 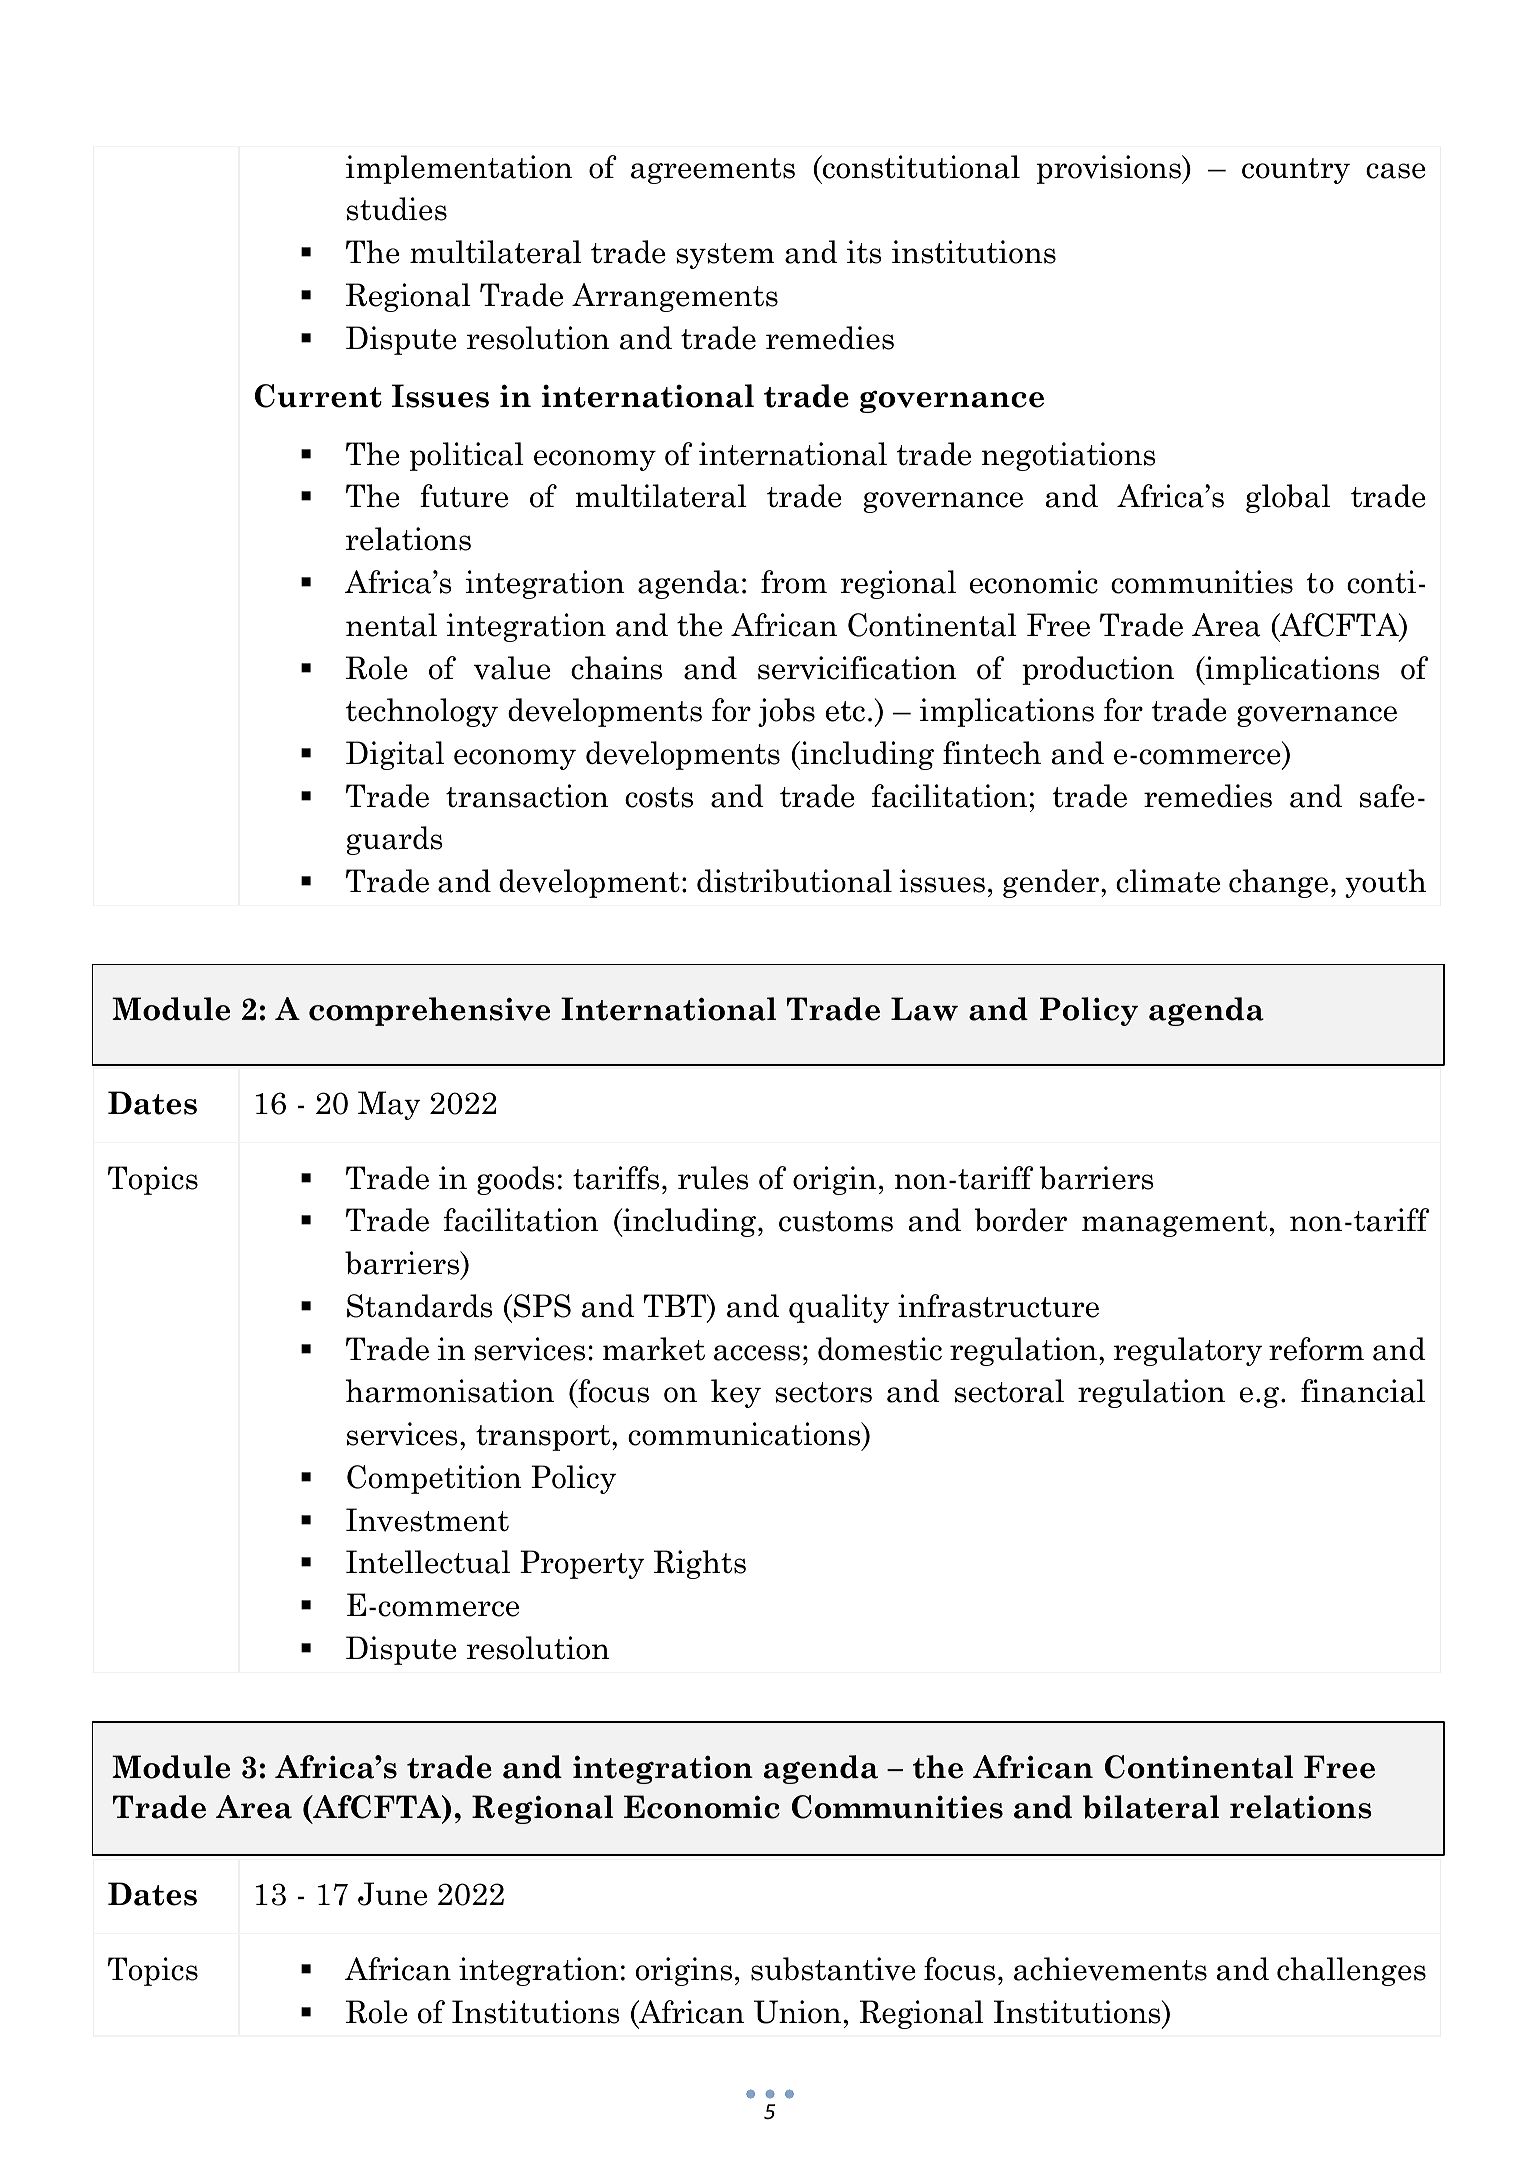 What do you see at coordinates (395, 755) in the page?
I see `Digital` at bounding box center [395, 755].
